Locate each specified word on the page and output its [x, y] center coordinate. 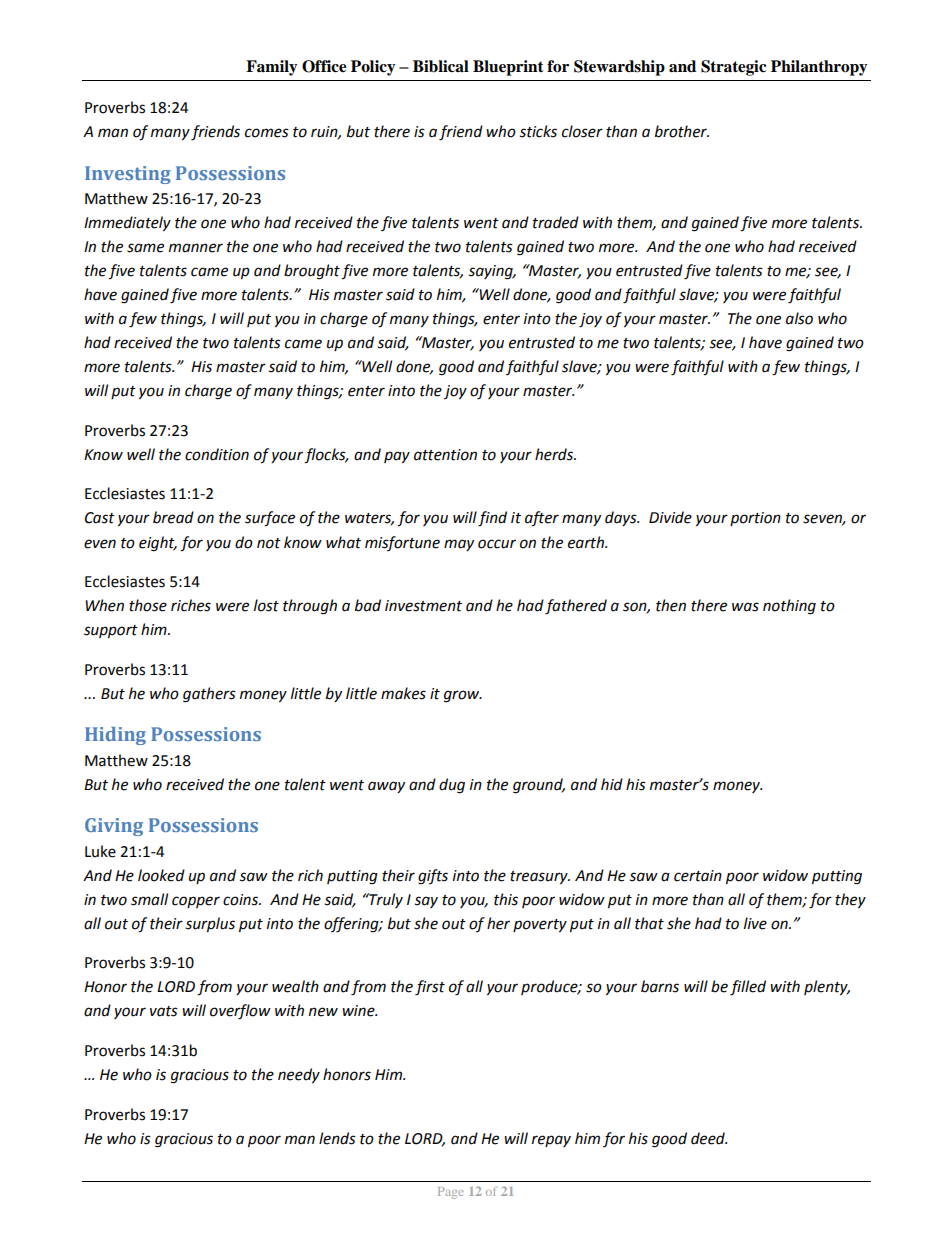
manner [196, 248]
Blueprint [508, 68]
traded [556, 222]
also [799, 318]
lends [337, 1138]
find [492, 519]
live [755, 923]
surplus [210, 924]
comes [267, 133]
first [430, 988]
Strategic [733, 68]
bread [173, 517]
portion [755, 519]
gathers [209, 695]
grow [463, 696]
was [745, 607]
